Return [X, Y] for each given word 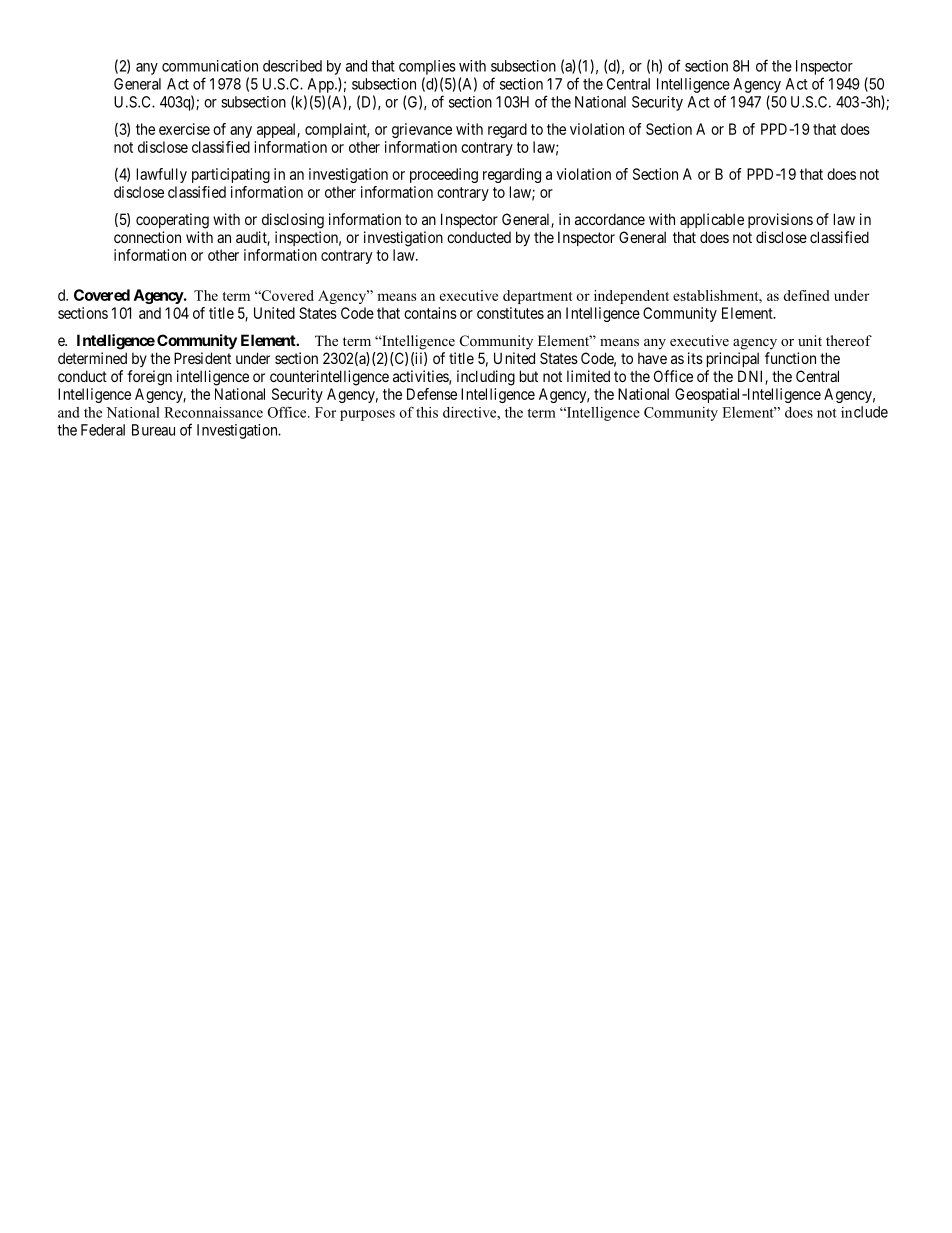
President [202, 358]
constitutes [510, 313]
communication [210, 66]
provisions [780, 220]
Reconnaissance [213, 412]
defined [806, 295]
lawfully [162, 175]
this [427, 412]
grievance [422, 130]
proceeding [444, 175]
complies [427, 67]
